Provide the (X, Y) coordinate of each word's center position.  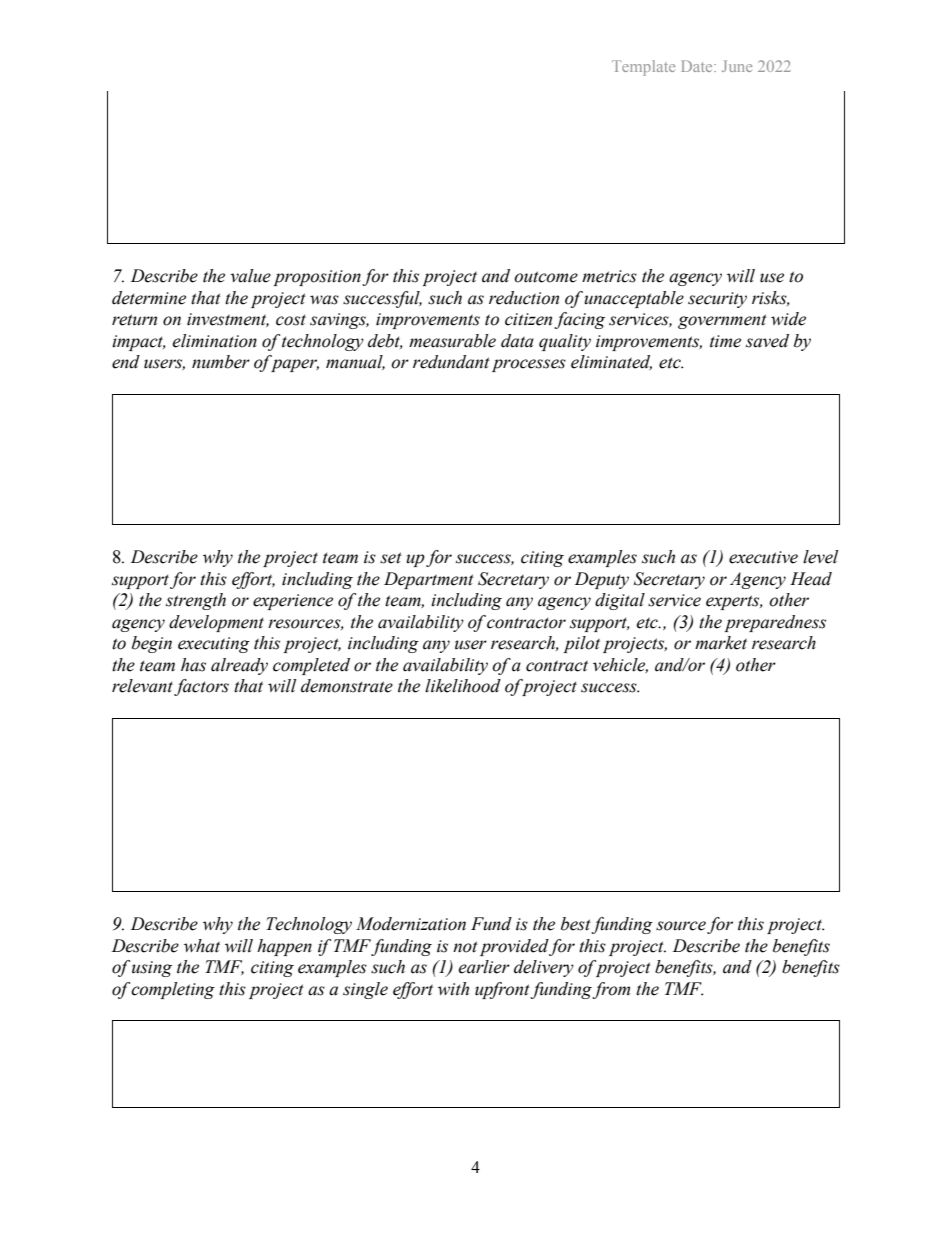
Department (429, 580)
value (250, 276)
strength (196, 601)
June (737, 66)
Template (643, 68)
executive (763, 557)
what (202, 946)
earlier (484, 967)
